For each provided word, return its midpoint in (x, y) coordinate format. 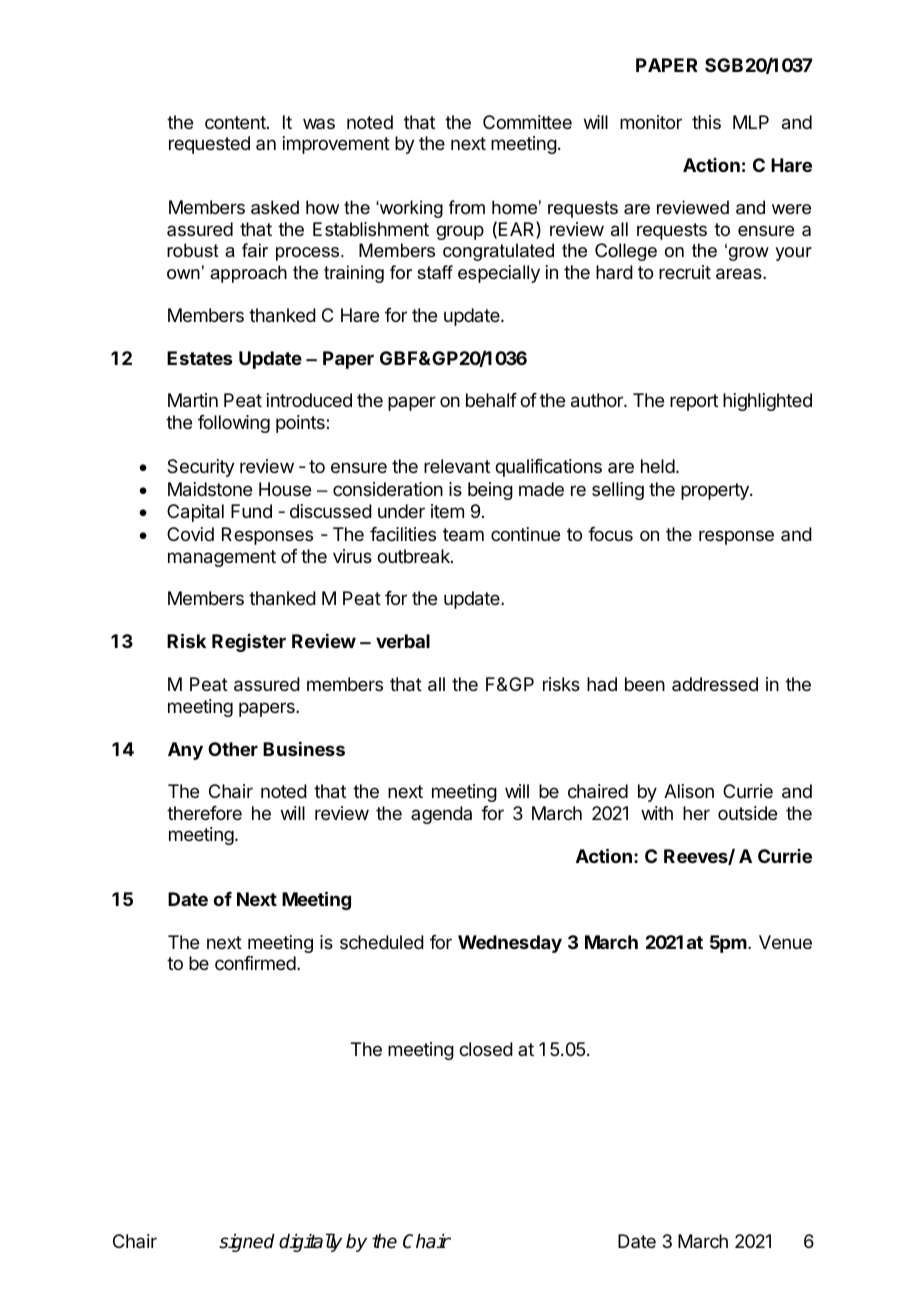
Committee (527, 122)
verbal (403, 641)
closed (486, 1049)
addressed (715, 684)
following (234, 424)
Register (249, 643)
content (236, 122)
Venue (785, 942)
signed (247, 1243)
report (694, 402)
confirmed (255, 963)
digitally (310, 1242)
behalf (491, 400)
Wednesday (510, 944)
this (706, 122)
